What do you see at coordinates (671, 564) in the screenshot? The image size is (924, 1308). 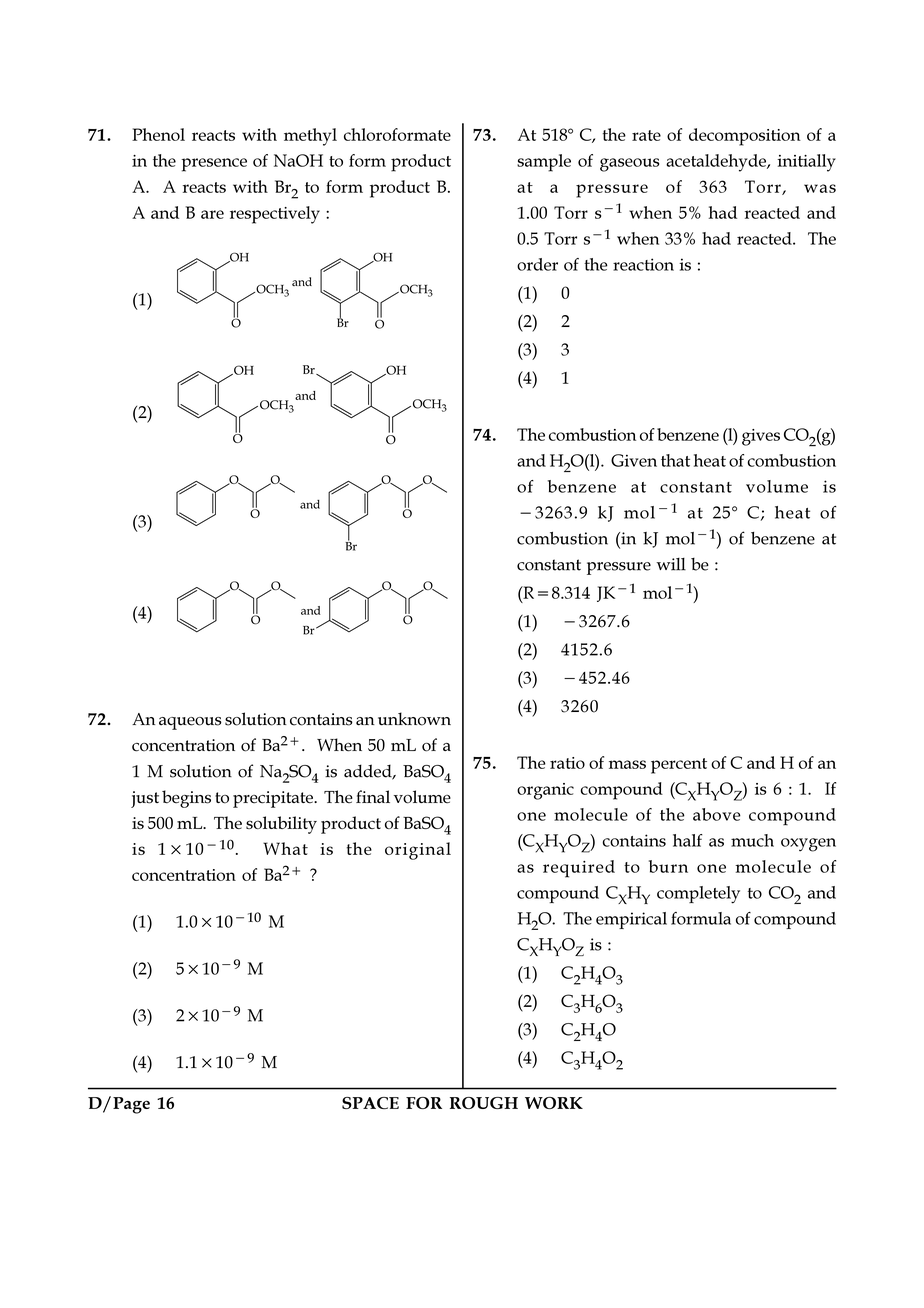 I see `will` at bounding box center [671, 564].
